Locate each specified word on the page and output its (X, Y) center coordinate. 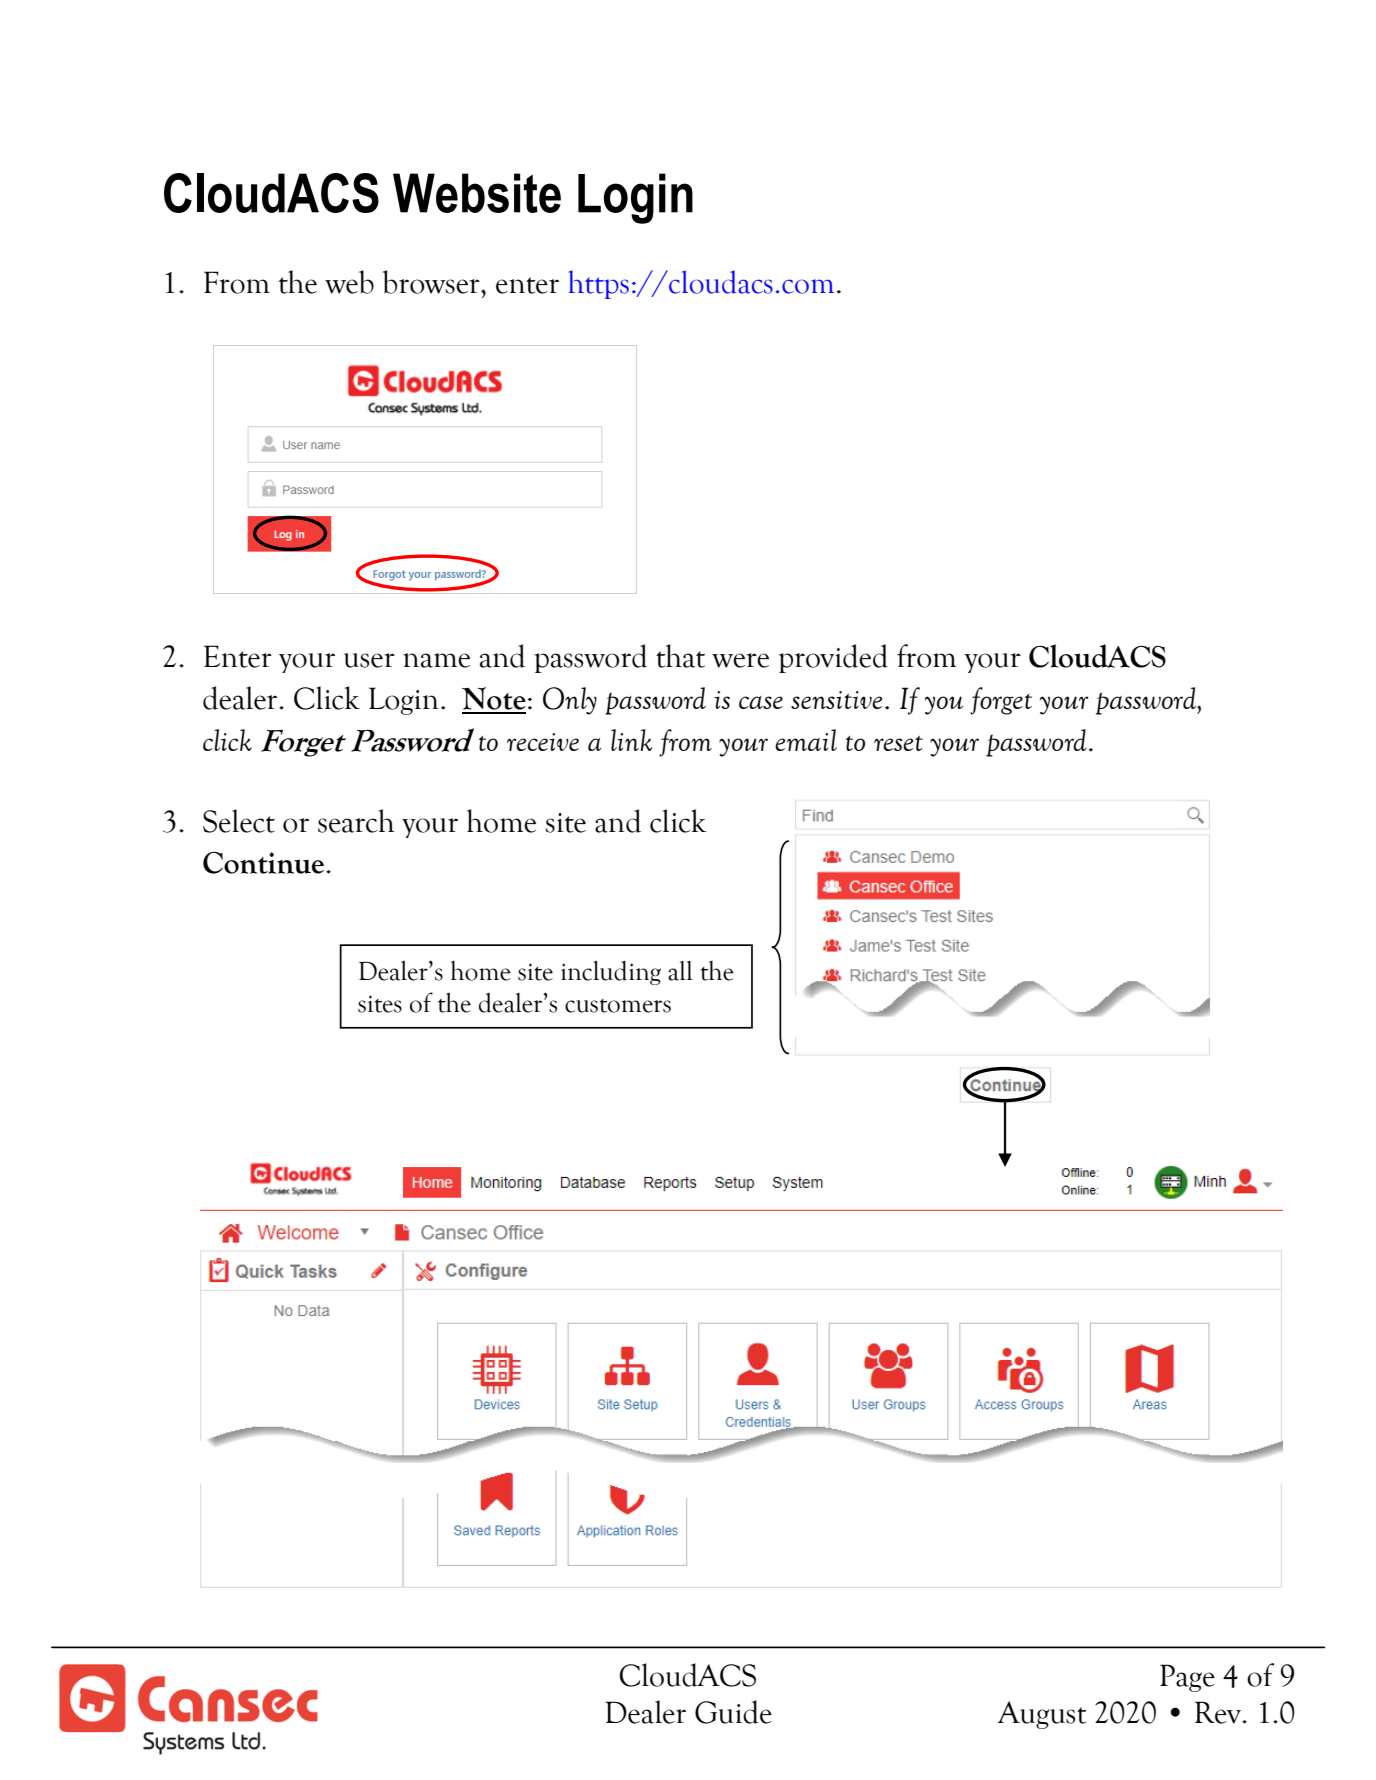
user (369, 660)
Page (1187, 1678)
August (1042, 1715)
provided (833, 658)
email (806, 740)
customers (618, 1006)
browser (432, 282)
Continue (265, 862)
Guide (733, 1712)
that (680, 656)
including (611, 973)
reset (898, 743)
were (740, 660)
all (680, 971)
